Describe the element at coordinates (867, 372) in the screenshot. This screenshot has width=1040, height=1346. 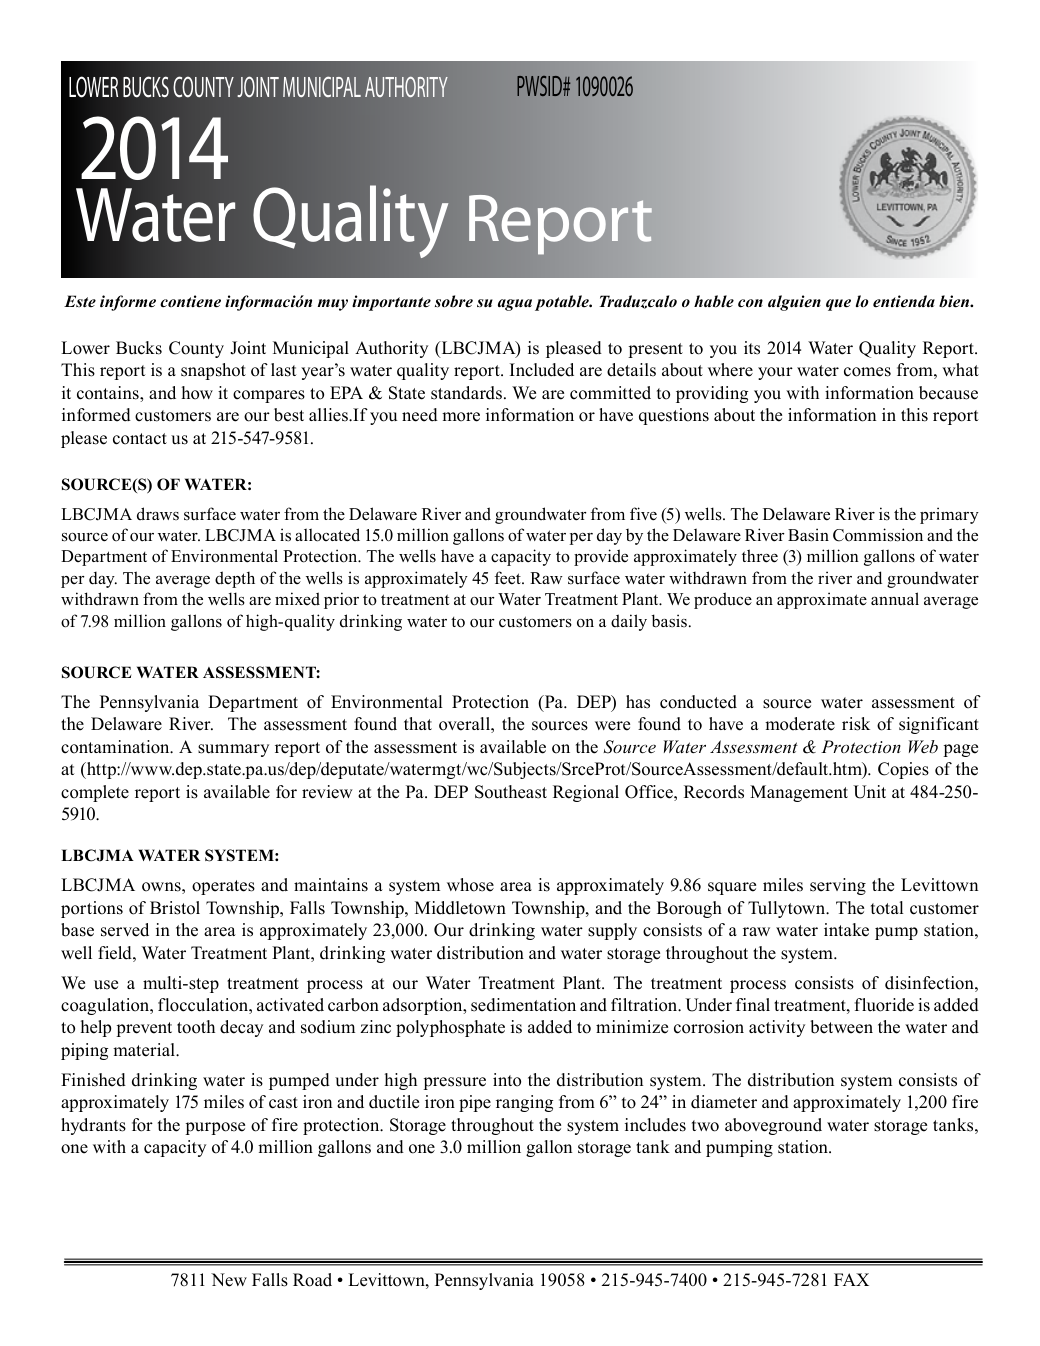
I see `comes` at that location.
